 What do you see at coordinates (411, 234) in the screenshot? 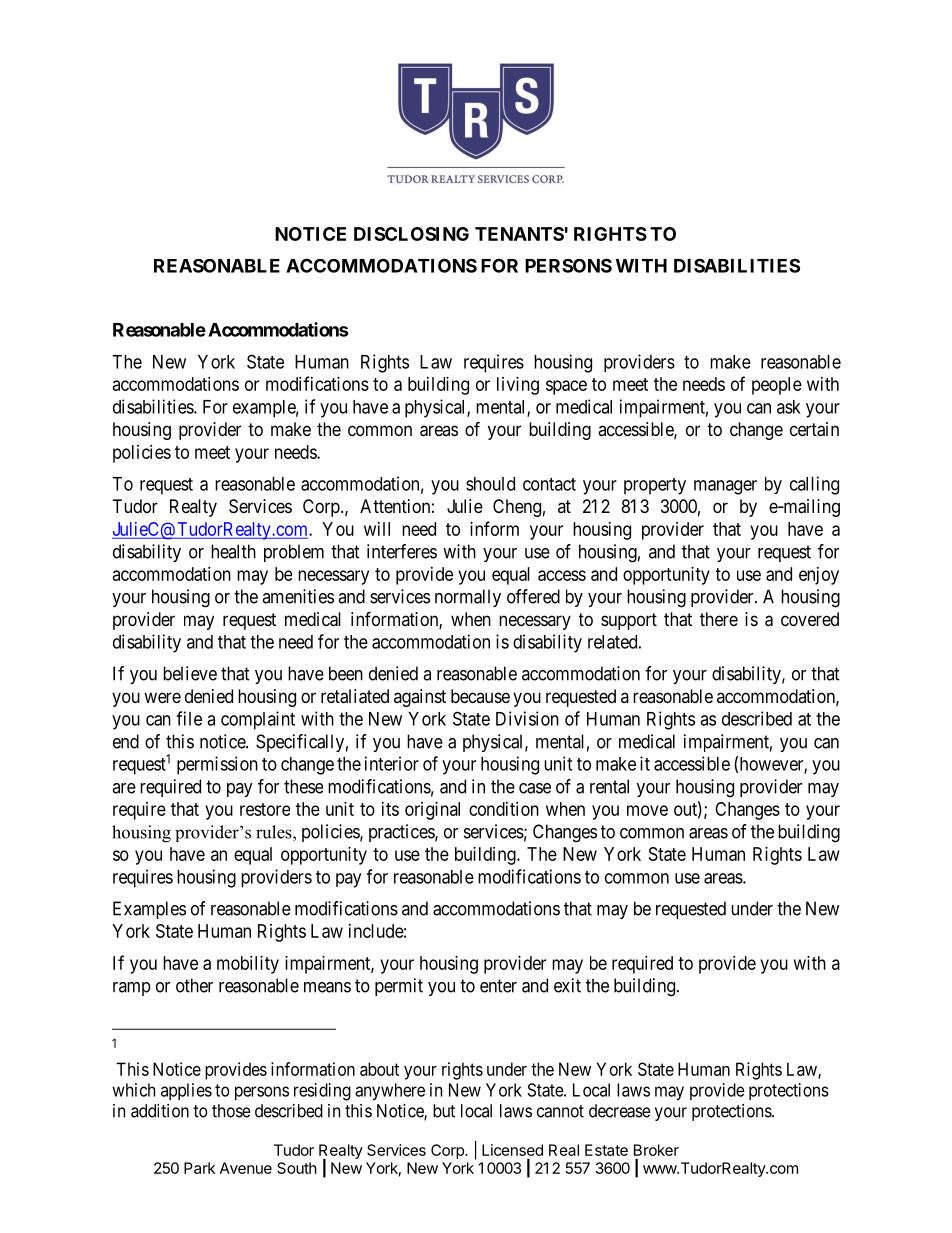
I see `DISCLOSING` at bounding box center [411, 234].
